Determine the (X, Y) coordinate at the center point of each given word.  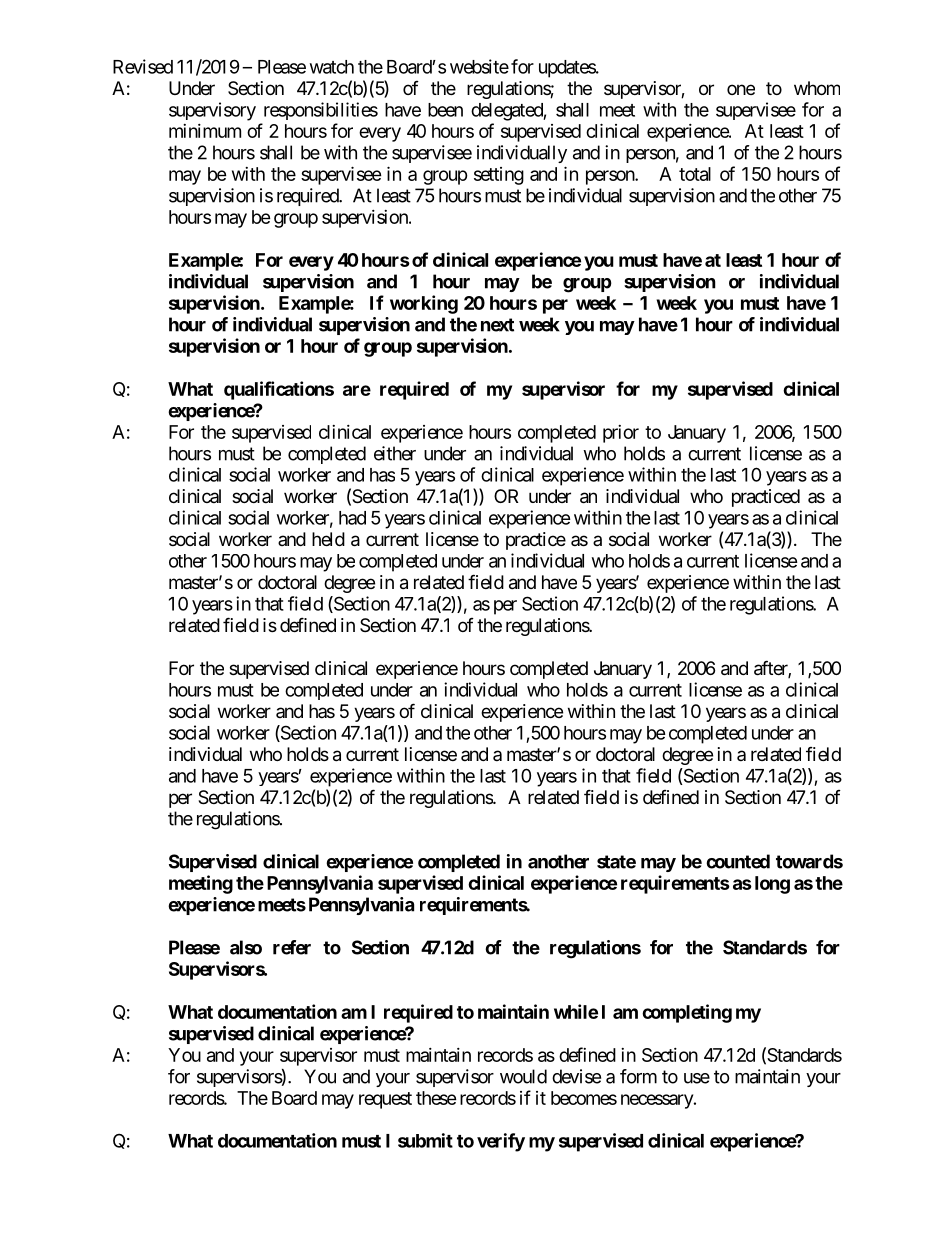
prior (621, 434)
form (638, 1076)
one (741, 89)
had (352, 518)
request (385, 1100)
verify (501, 1142)
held (328, 539)
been (445, 110)
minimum (205, 131)
